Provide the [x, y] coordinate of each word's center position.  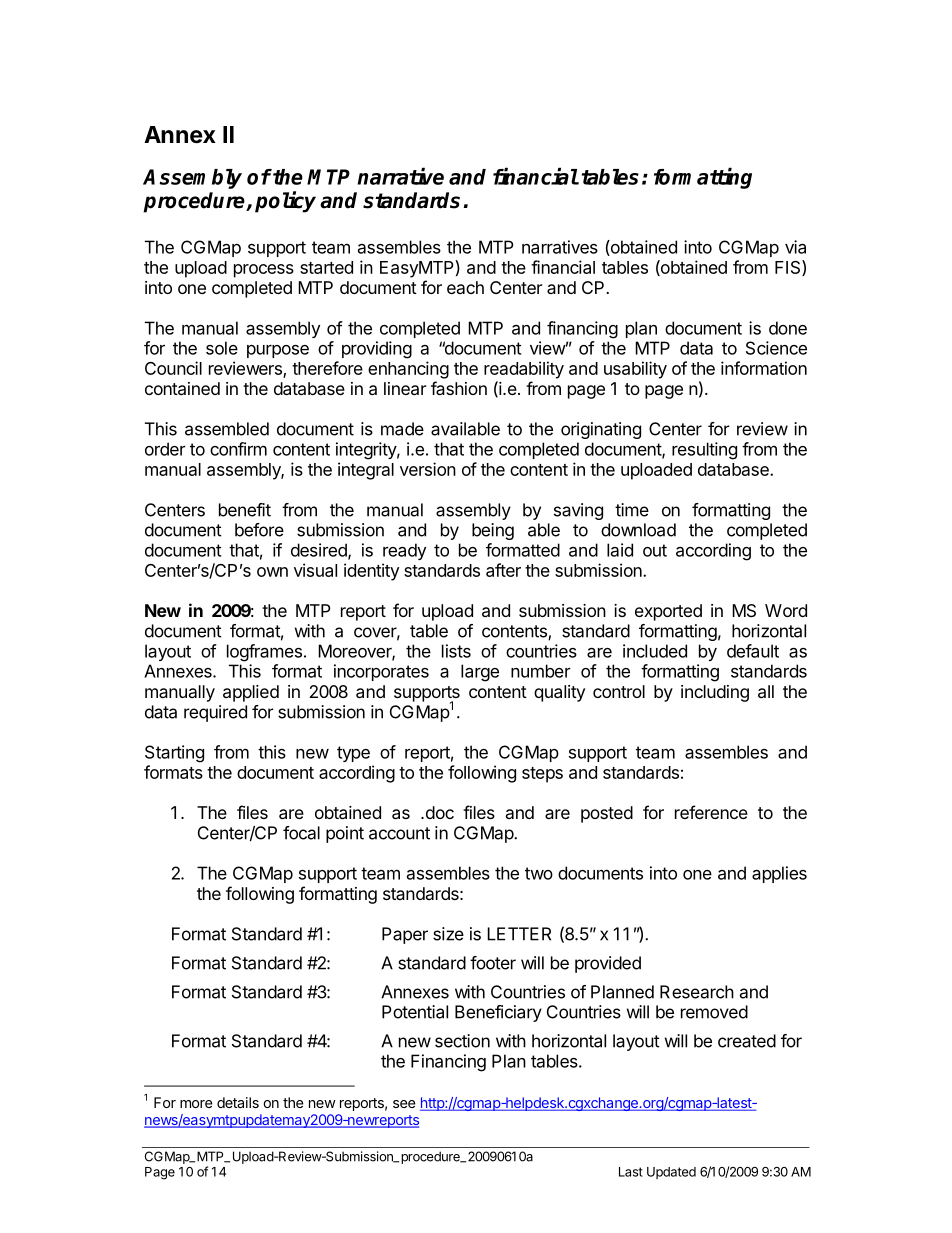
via [795, 247]
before [259, 530]
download [638, 530]
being [493, 531]
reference [711, 812]
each [465, 287]
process [264, 271]
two [539, 873]
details [238, 1102]
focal [301, 833]
